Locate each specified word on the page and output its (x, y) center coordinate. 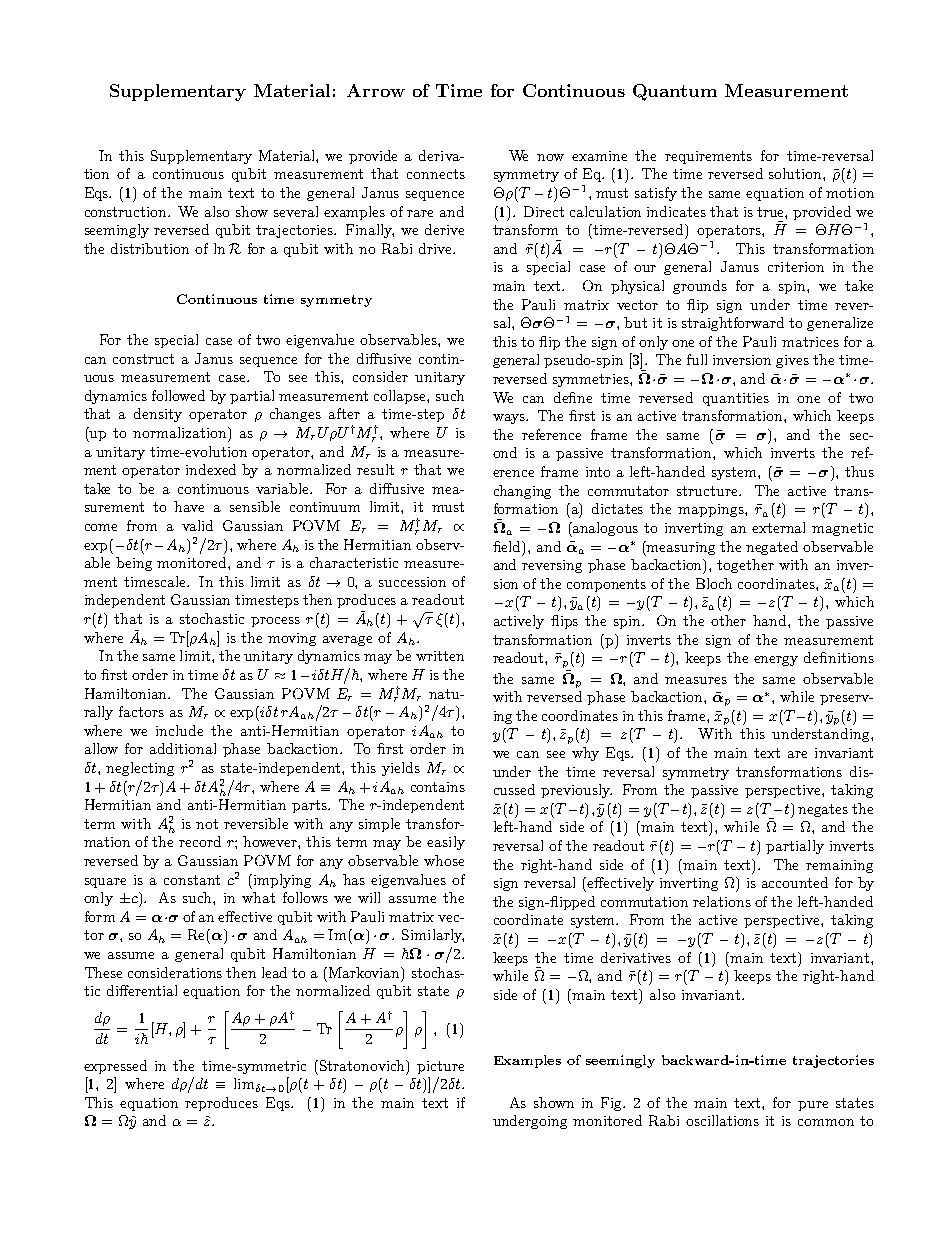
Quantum (675, 92)
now (550, 157)
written (440, 656)
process (275, 622)
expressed (115, 1067)
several (296, 211)
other (728, 620)
